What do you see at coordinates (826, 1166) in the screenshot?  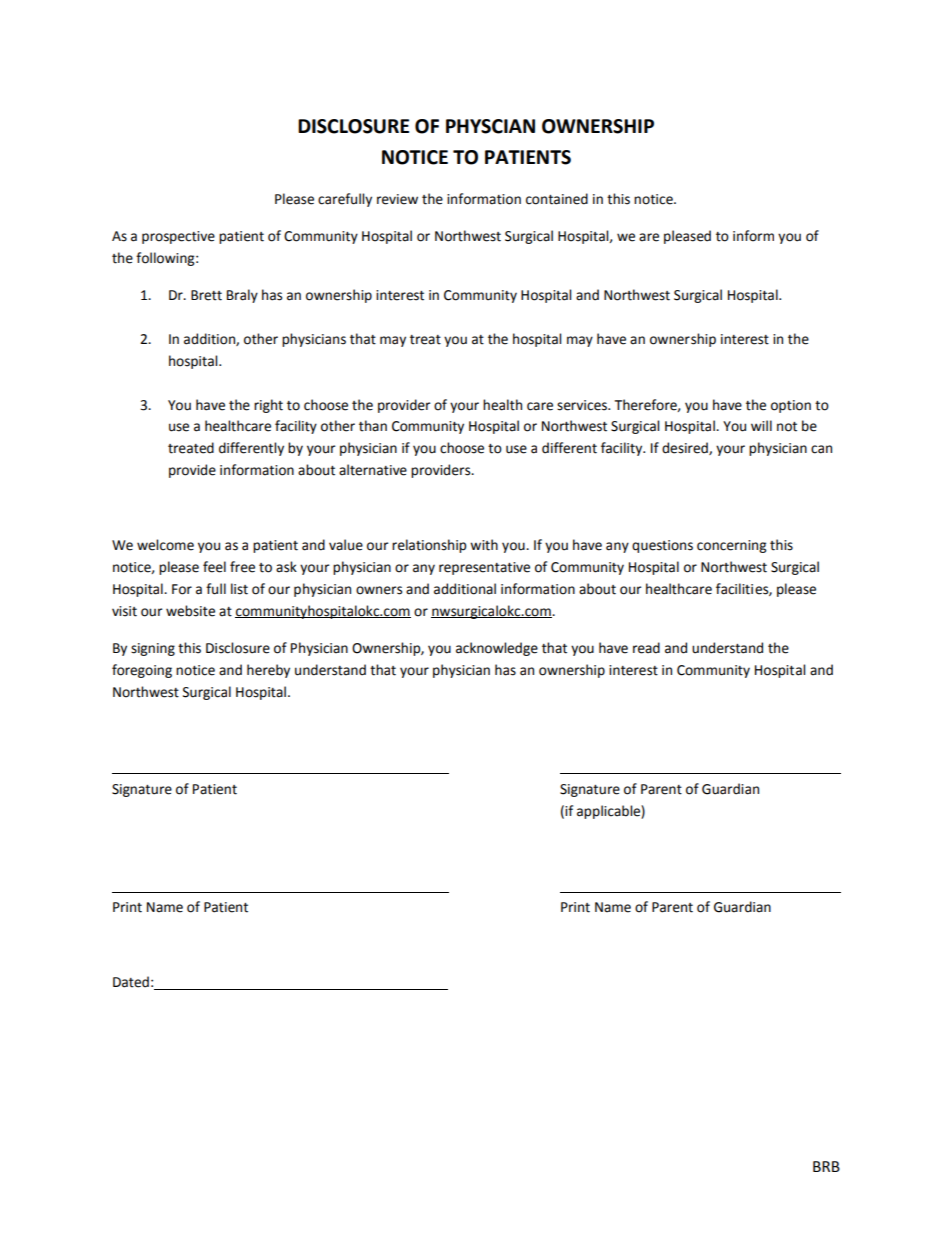 I see `BRB` at bounding box center [826, 1166].
